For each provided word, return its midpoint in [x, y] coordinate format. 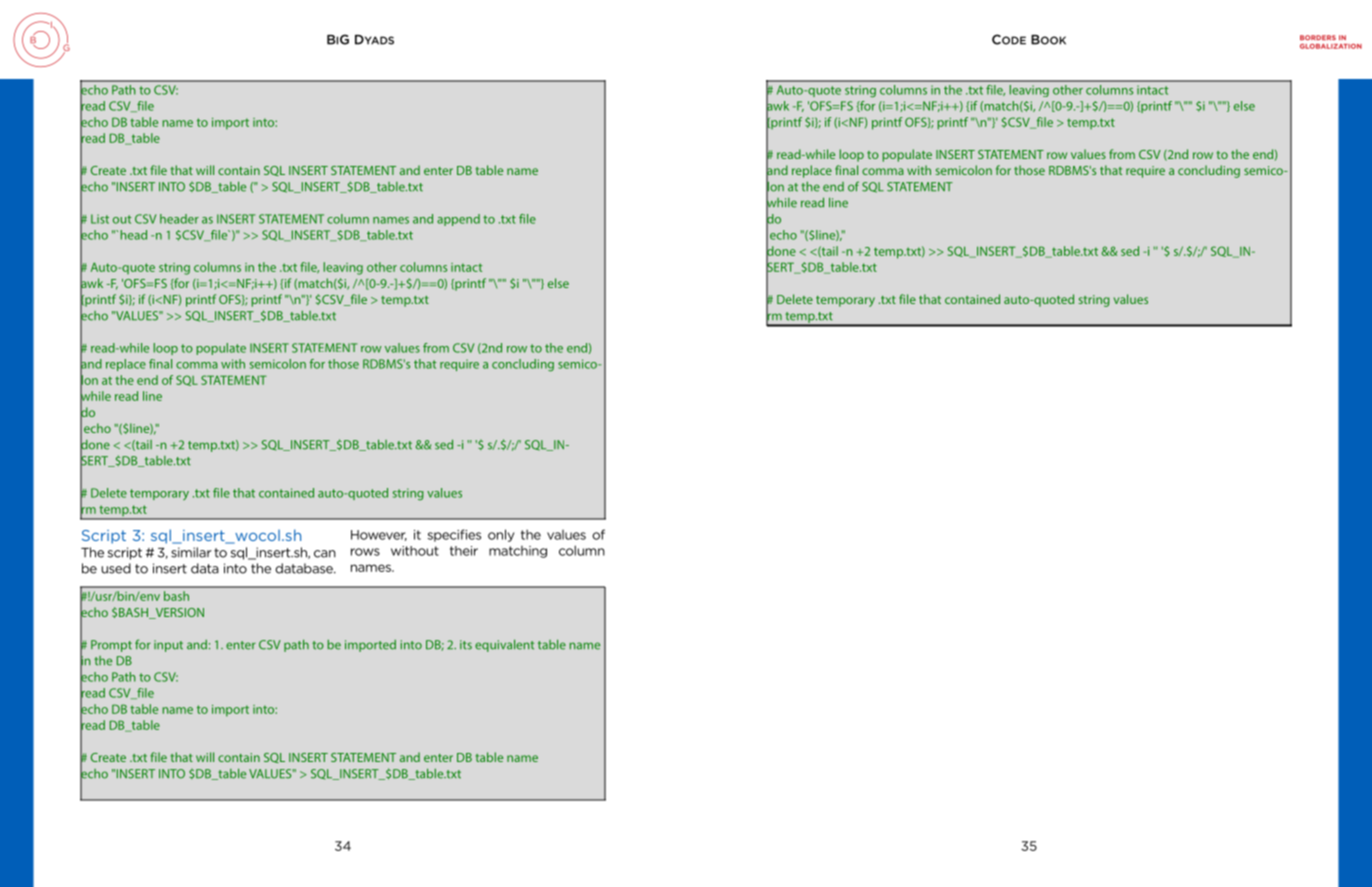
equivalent [504, 645]
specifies [454, 535]
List [100, 219]
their [464, 551]
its [466, 645]
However [379, 535]
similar [191, 552]
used [116, 568]
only [501, 535]
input [168, 646]
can [325, 554]
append [458, 220]
